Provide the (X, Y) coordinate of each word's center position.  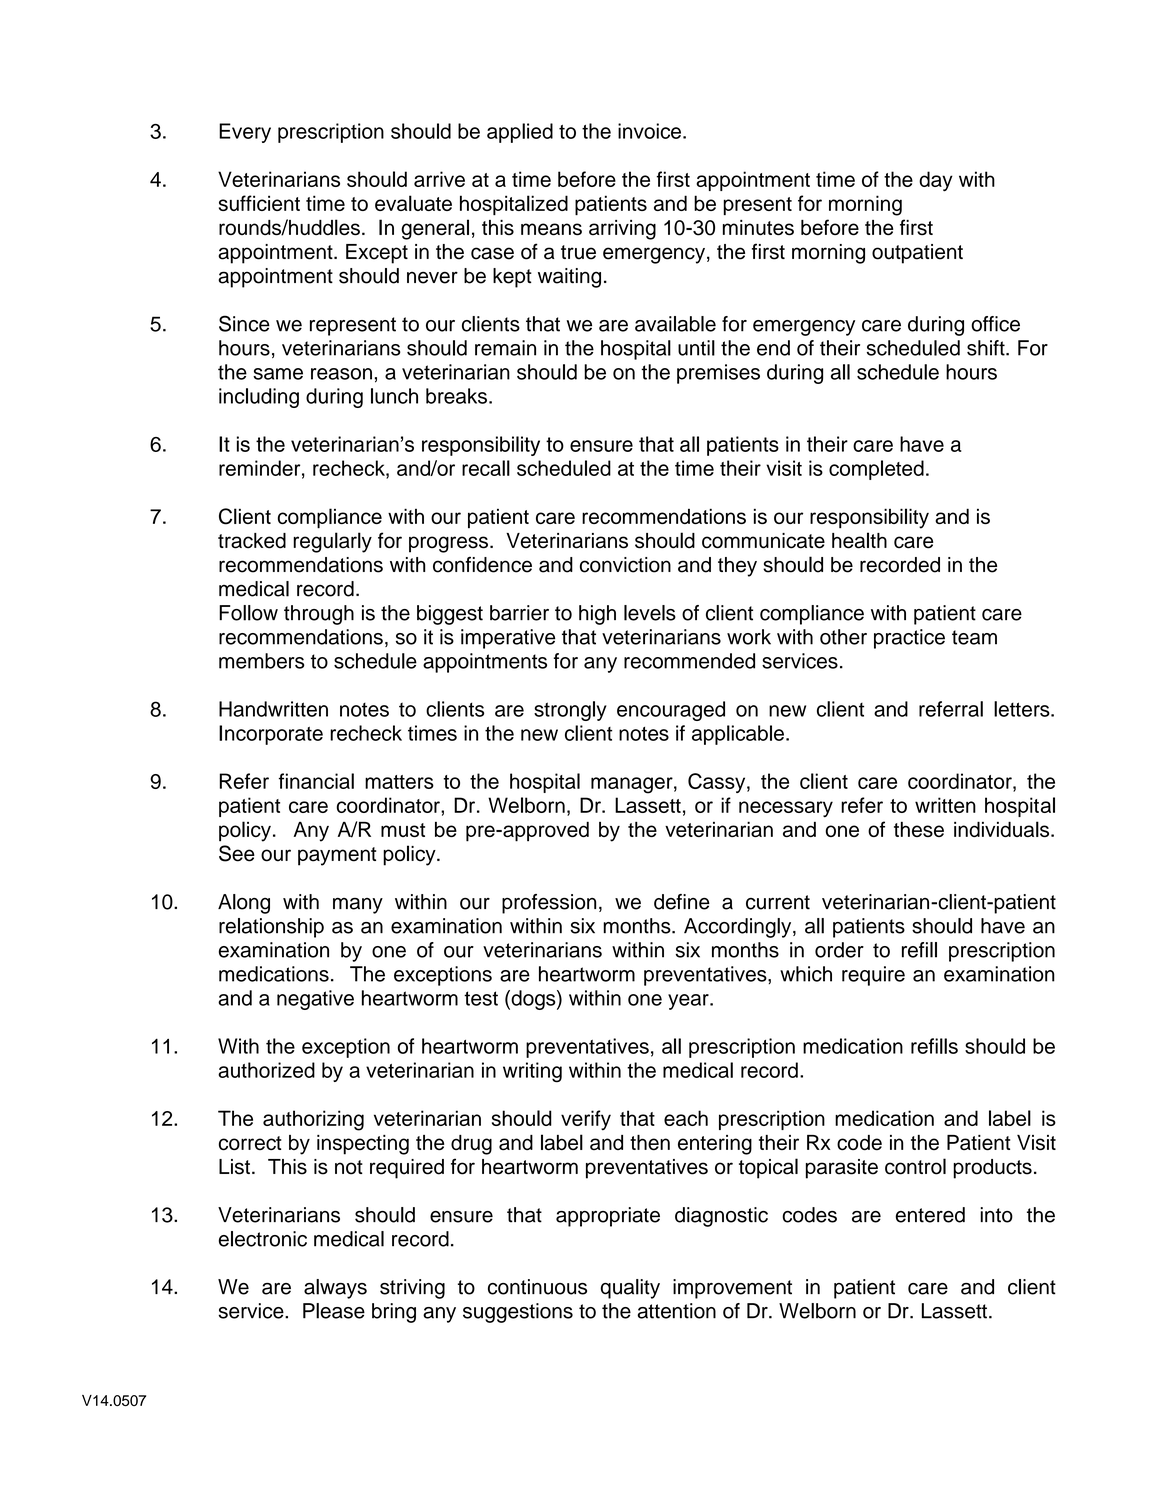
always (335, 1289)
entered (930, 1215)
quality (630, 1289)
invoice (649, 131)
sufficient (259, 203)
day (936, 181)
